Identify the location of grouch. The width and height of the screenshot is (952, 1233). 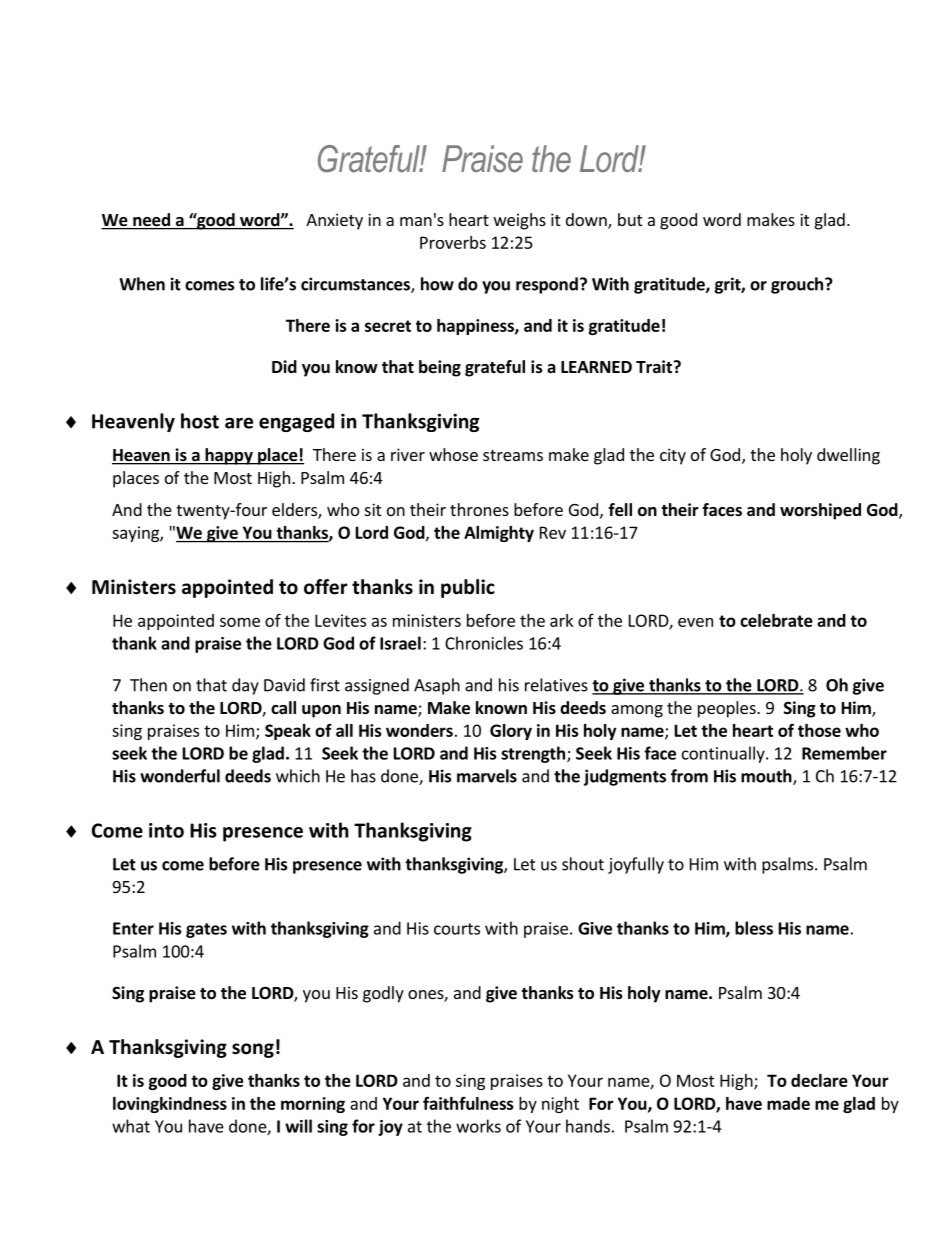
(798, 285).
